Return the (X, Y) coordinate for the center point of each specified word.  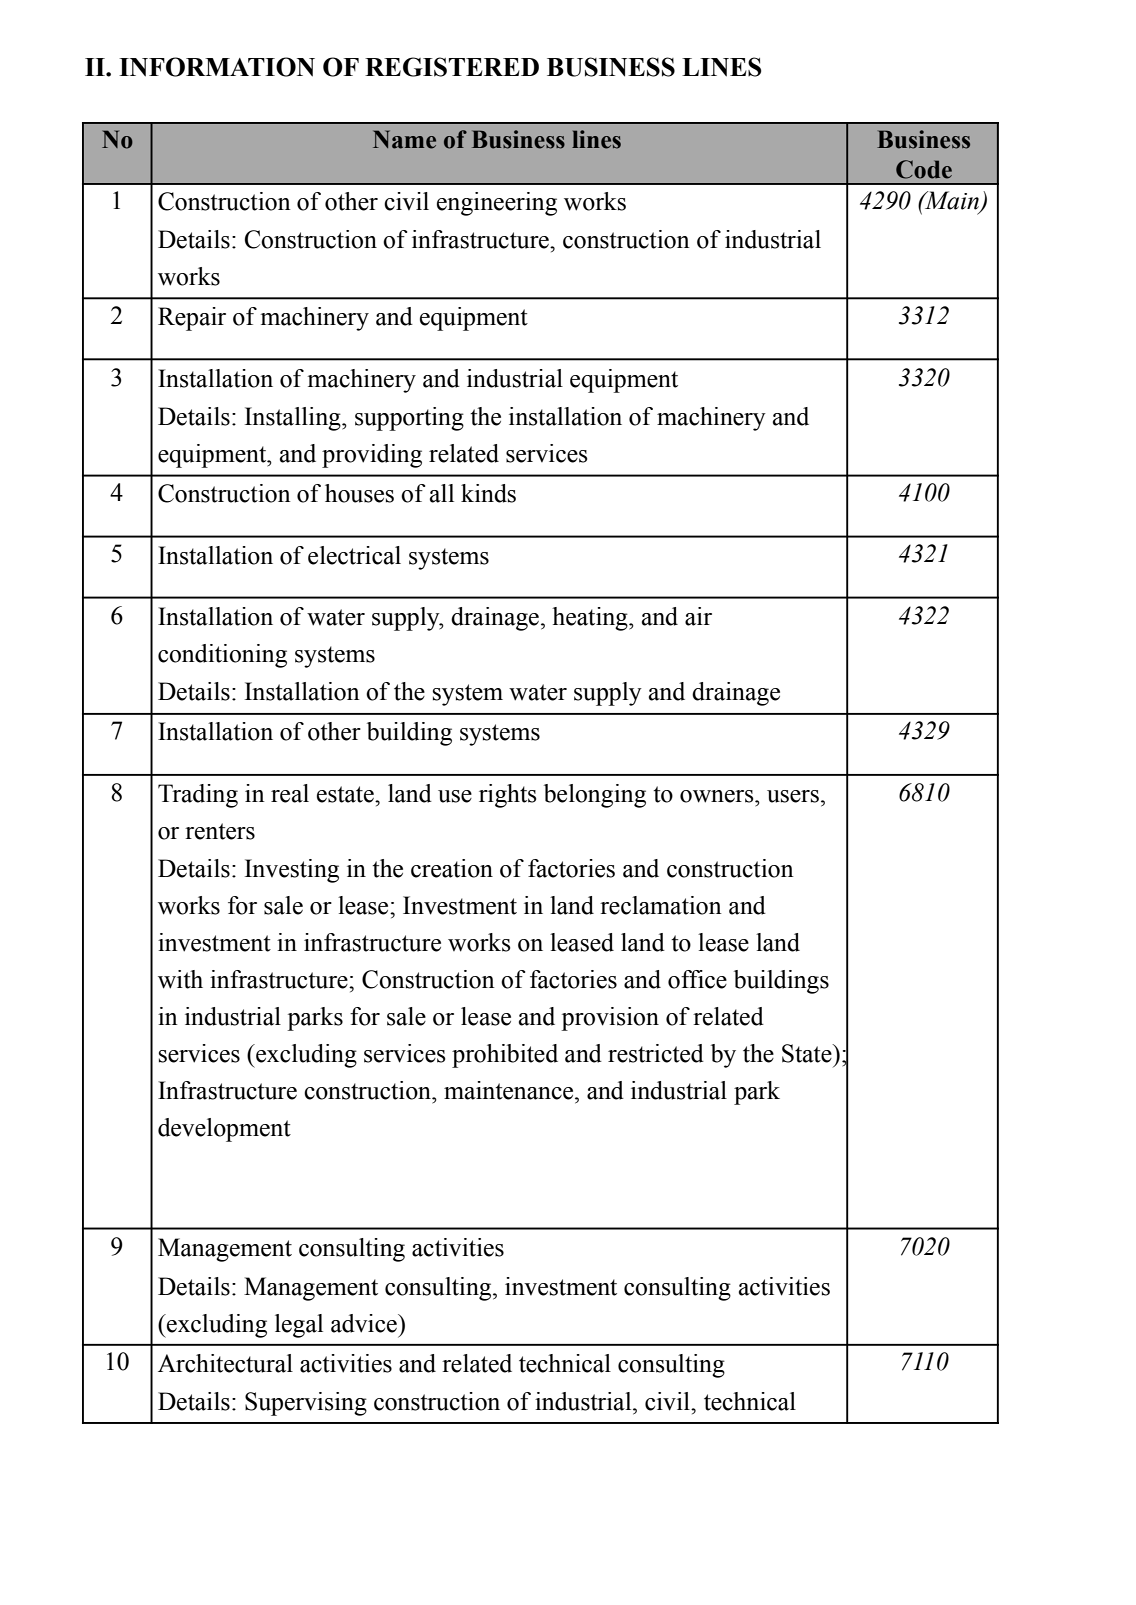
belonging (595, 796)
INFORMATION (217, 67)
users (793, 796)
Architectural (225, 1363)
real (290, 793)
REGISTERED (452, 67)
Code (924, 169)
